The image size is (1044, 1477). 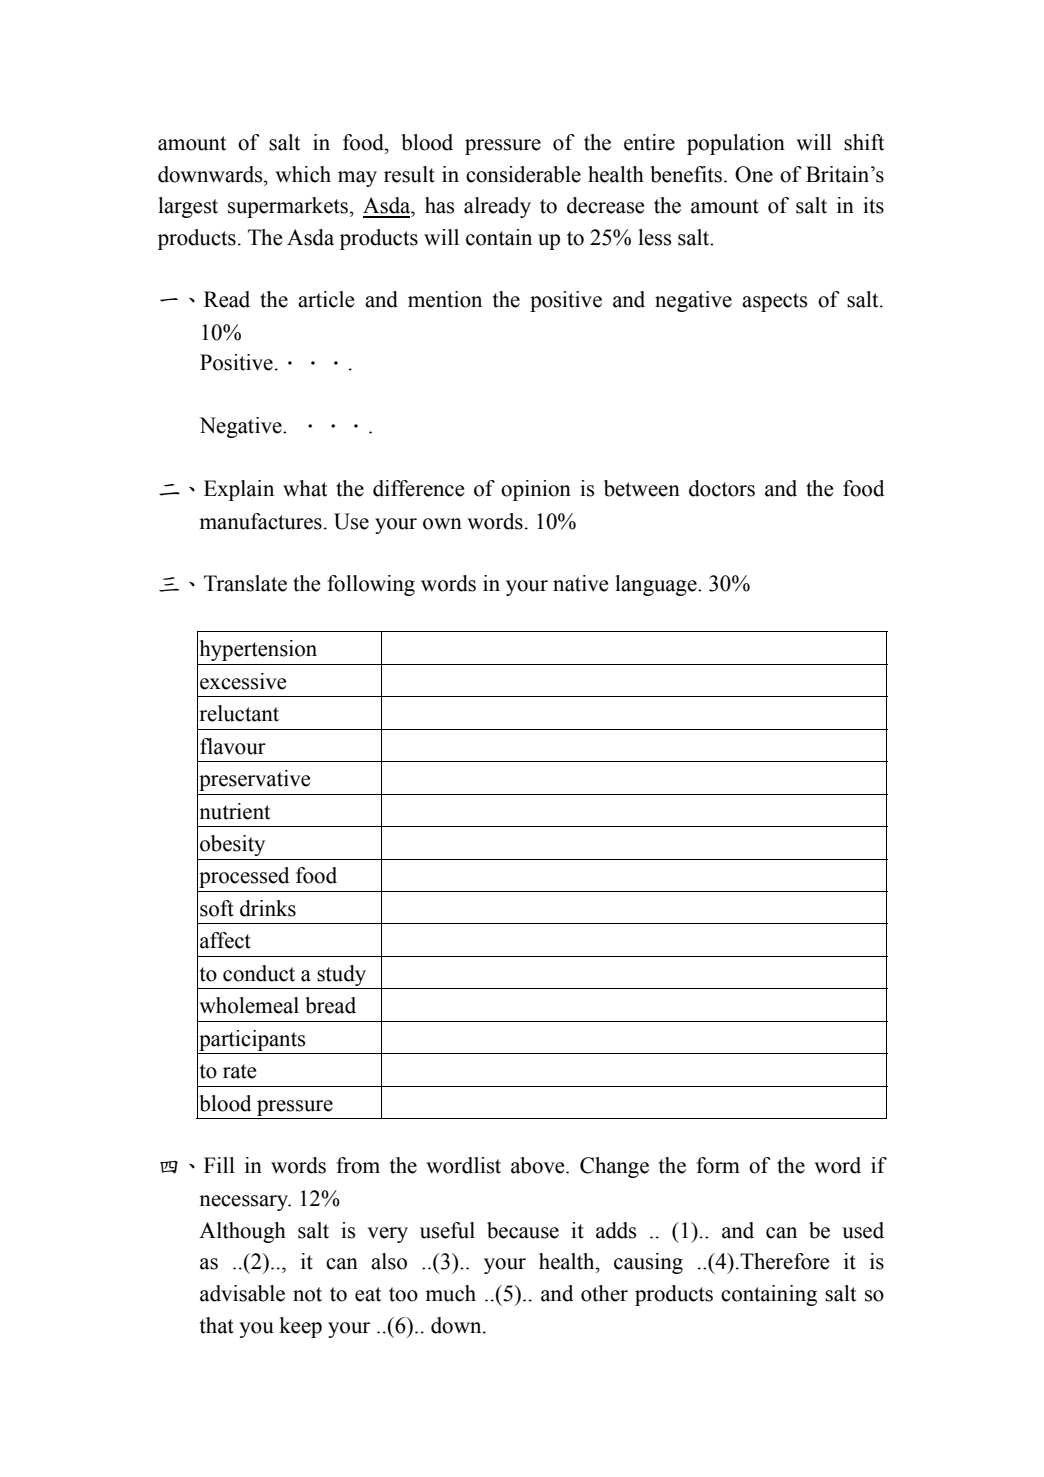 I want to click on form, so click(x=718, y=1165).
